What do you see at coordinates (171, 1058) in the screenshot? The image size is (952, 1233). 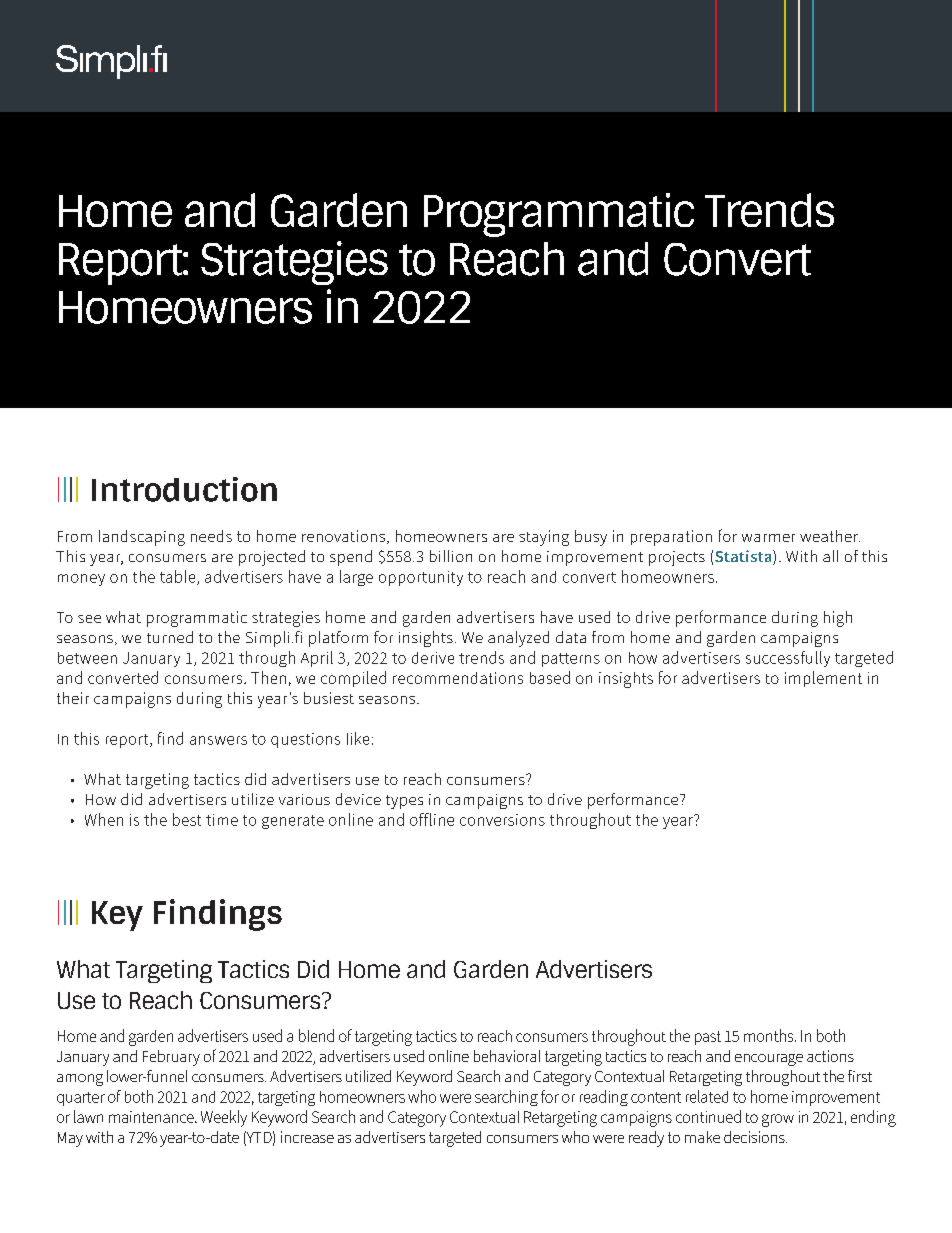 I see `February` at bounding box center [171, 1058].
